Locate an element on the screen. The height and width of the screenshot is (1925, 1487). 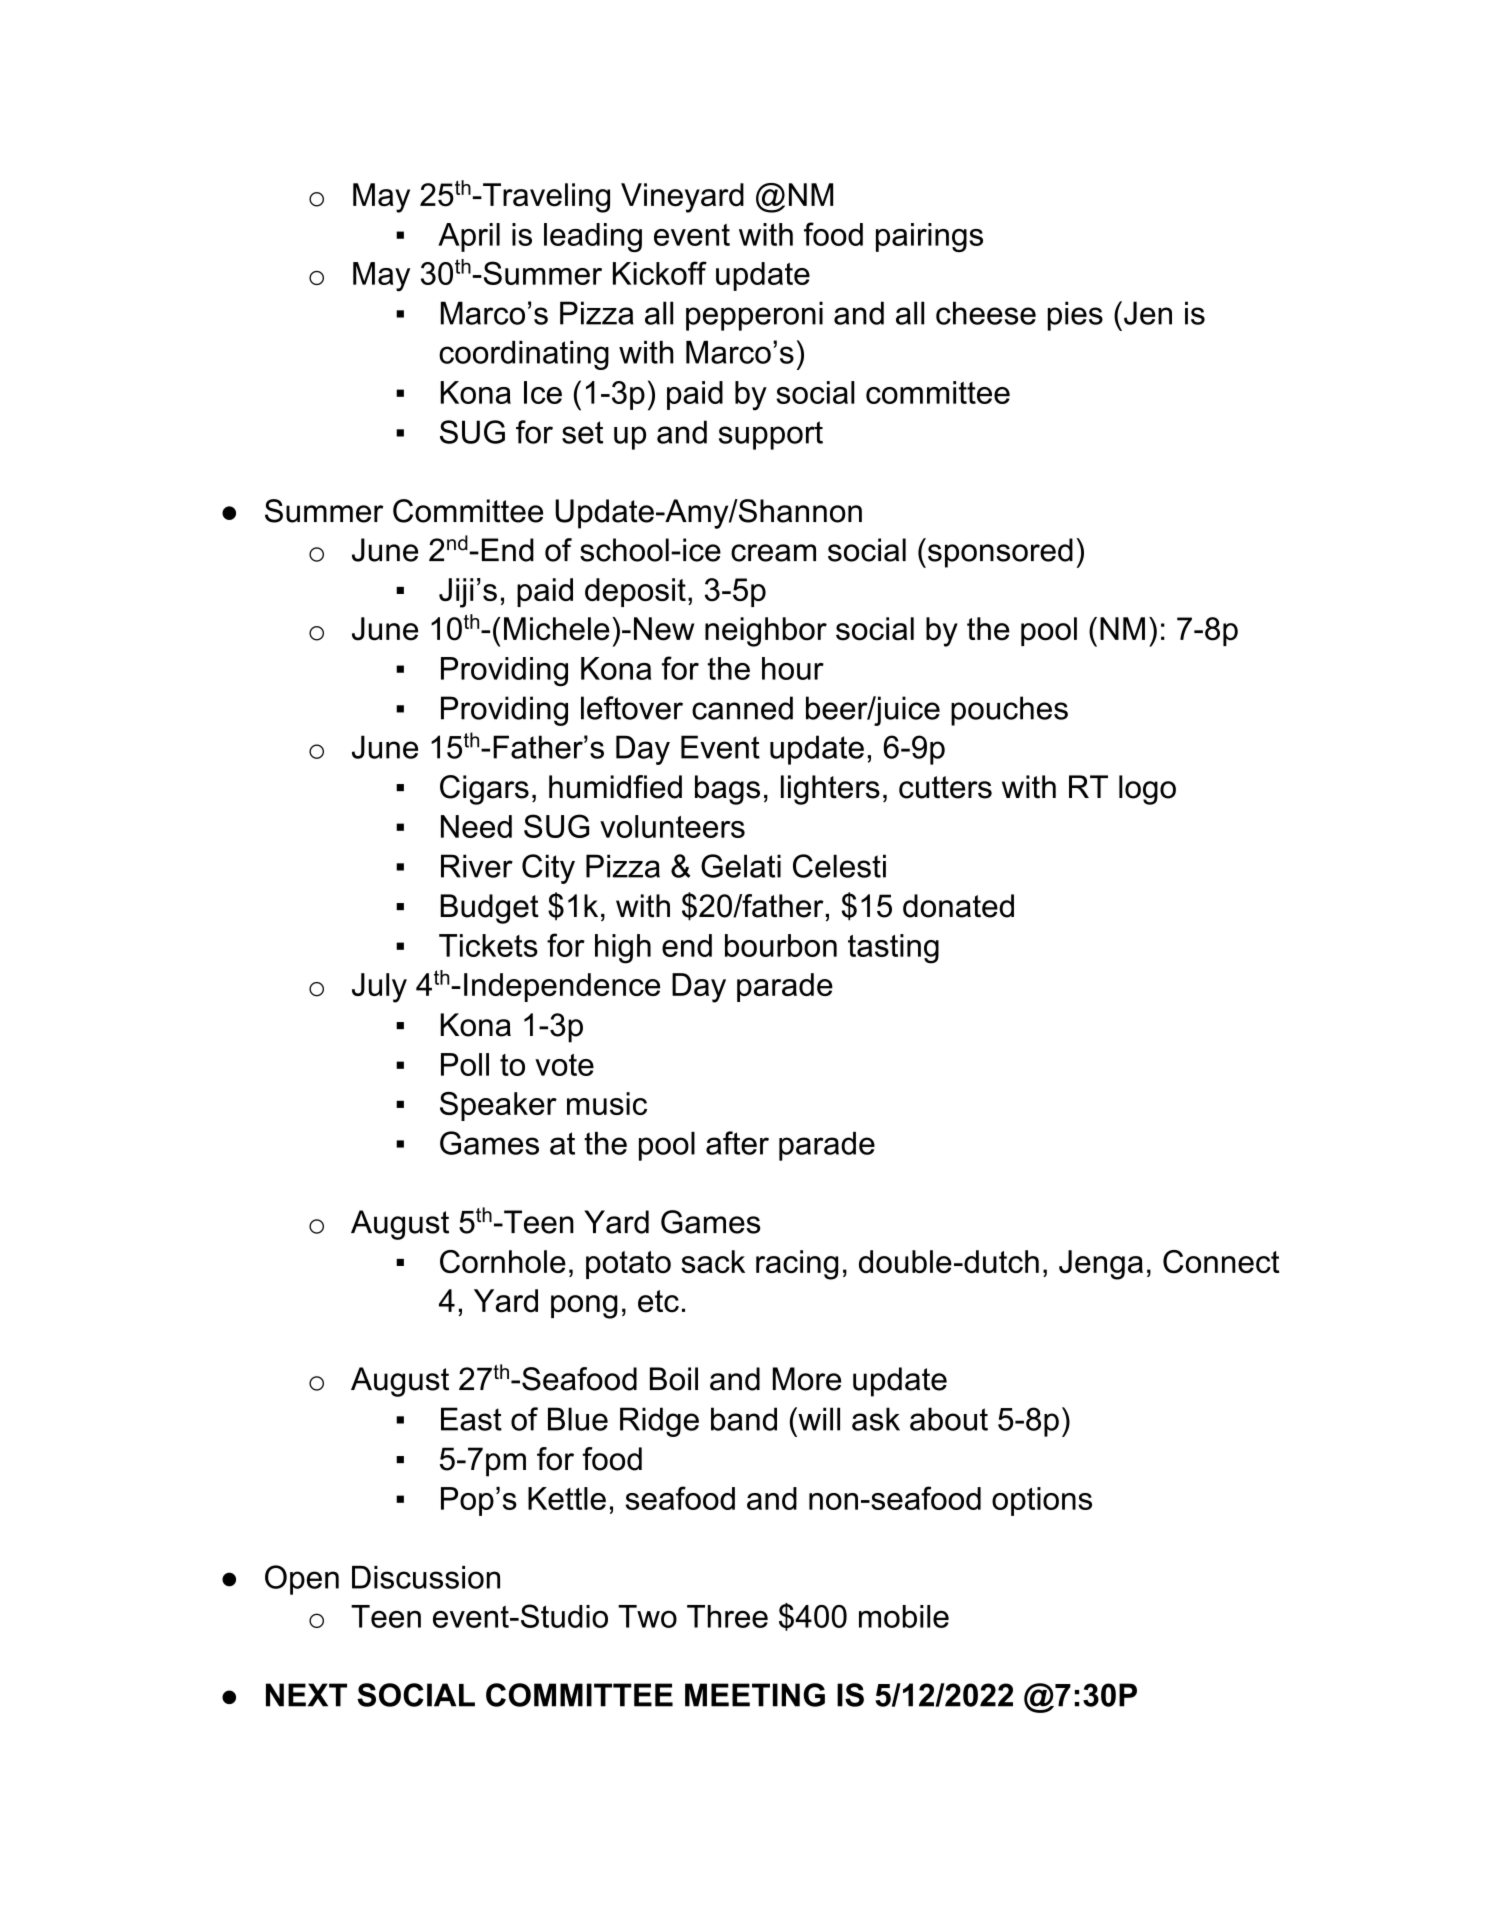
MEETING is located at coordinates (755, 1695).
